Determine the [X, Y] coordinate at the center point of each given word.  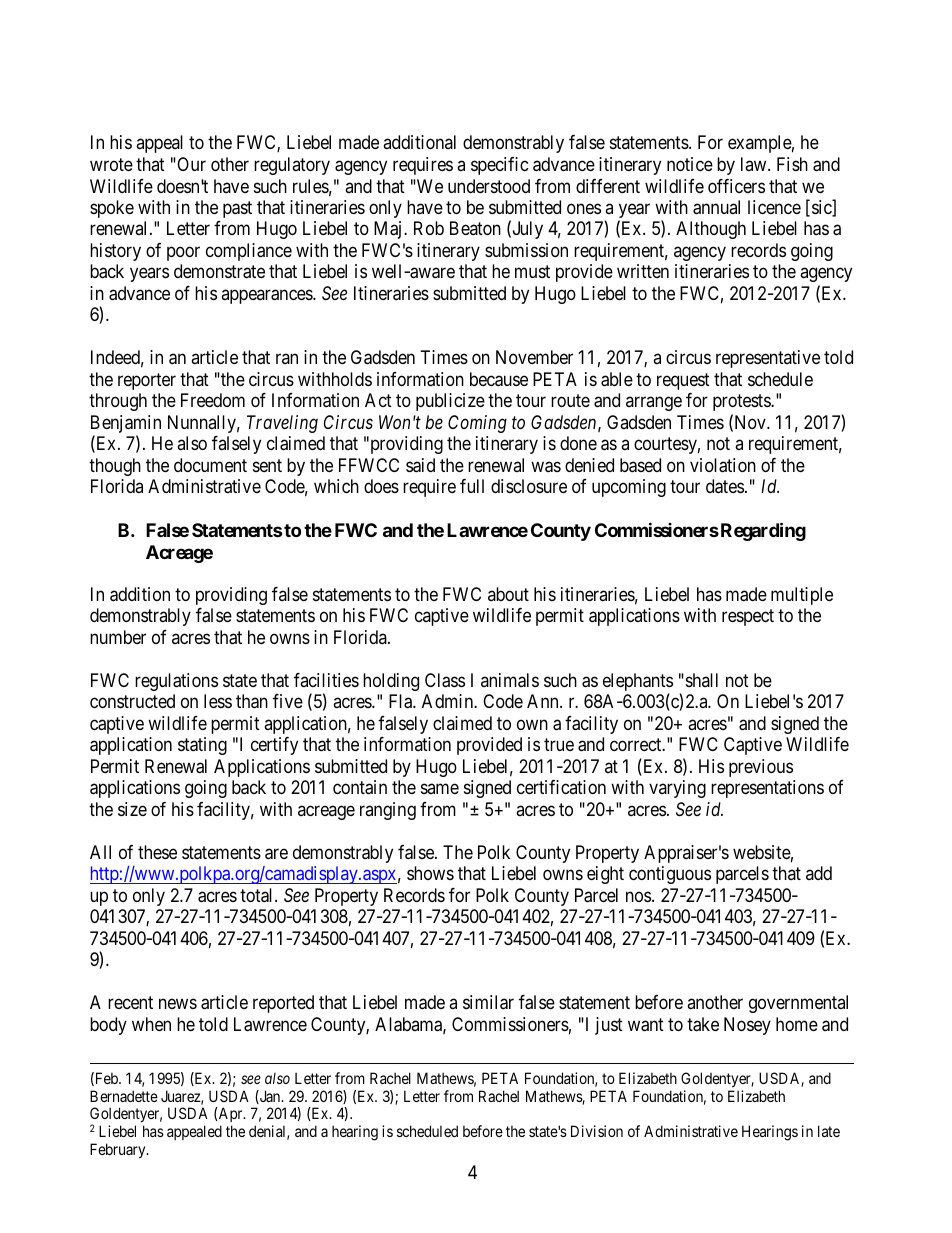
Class [445, 680]
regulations [176, 682]
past [237, 209]
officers [736, 186]
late [829, 1131]
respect [748, 618]
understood [489, 186]
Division [597, 1131]
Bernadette [124, 1096]
